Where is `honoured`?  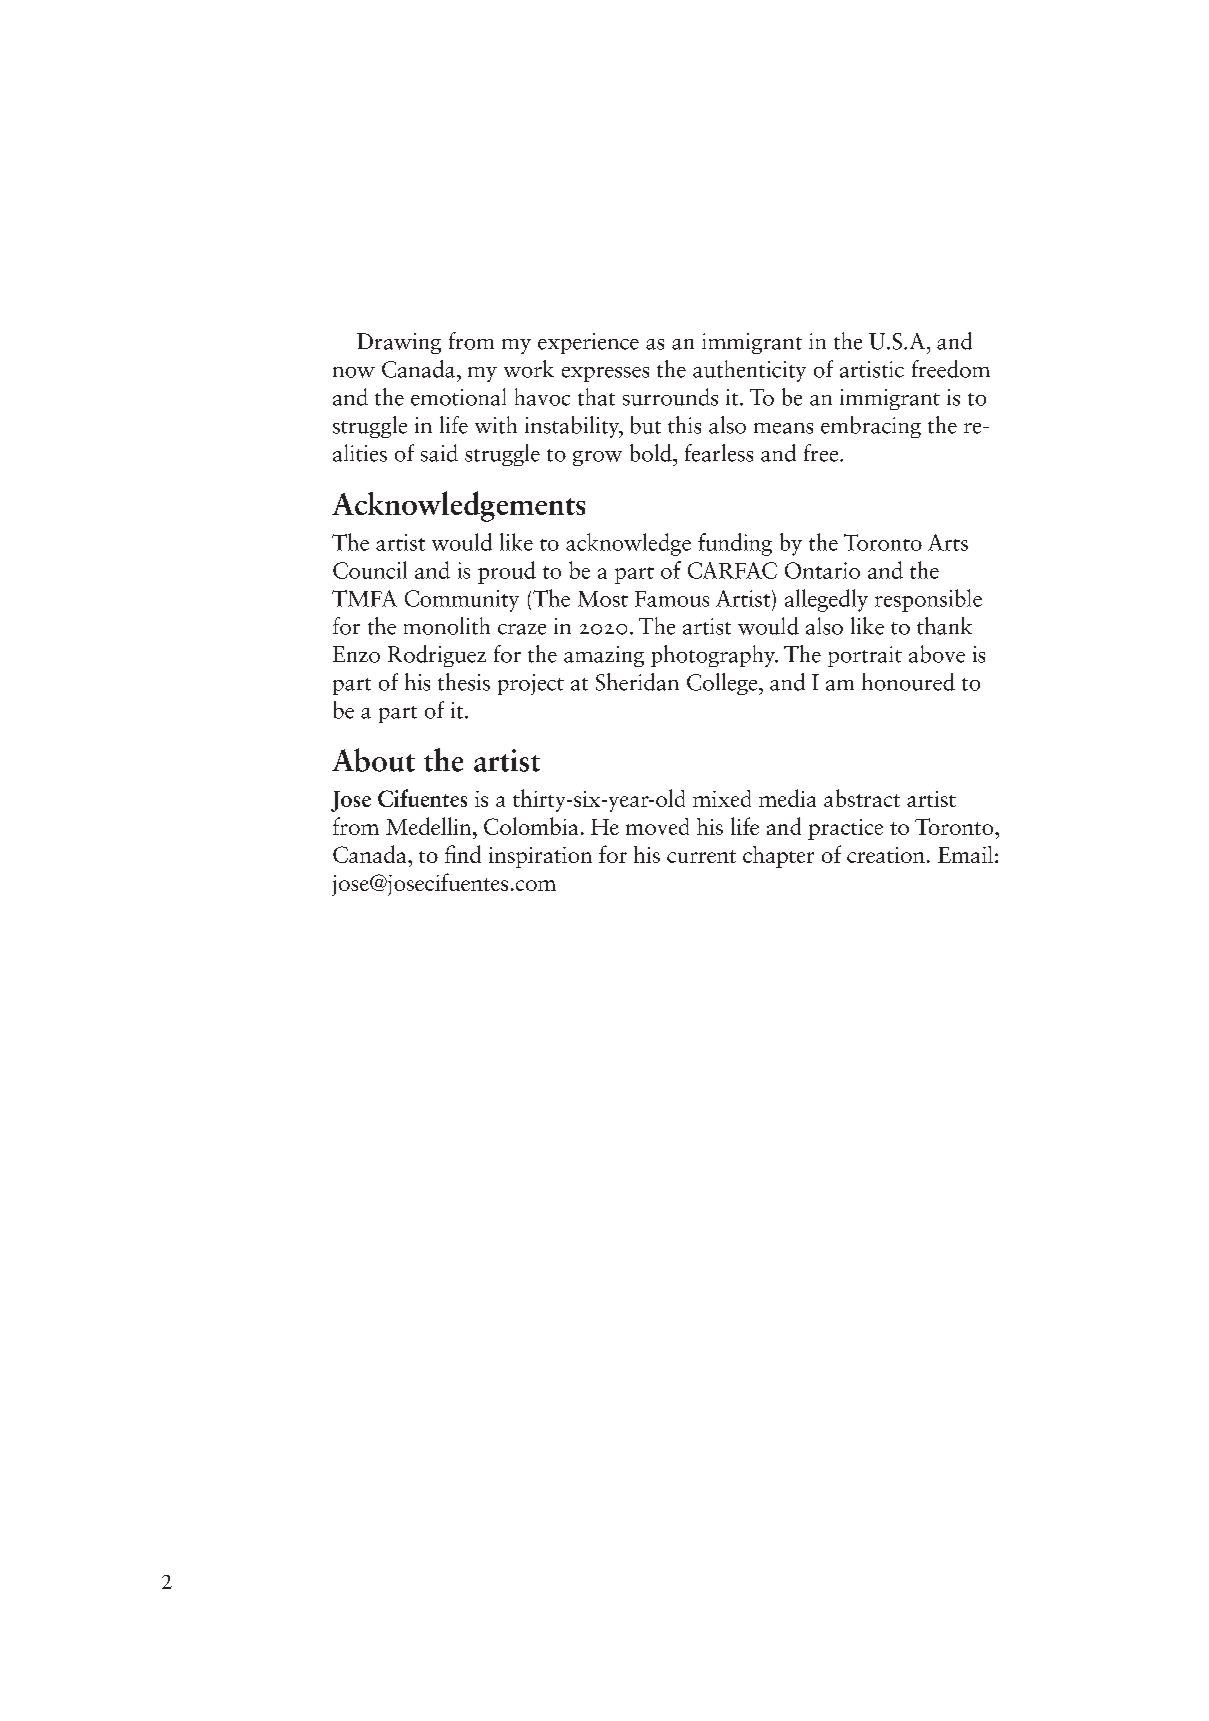
honoured is located at coordinates (908, 682).
